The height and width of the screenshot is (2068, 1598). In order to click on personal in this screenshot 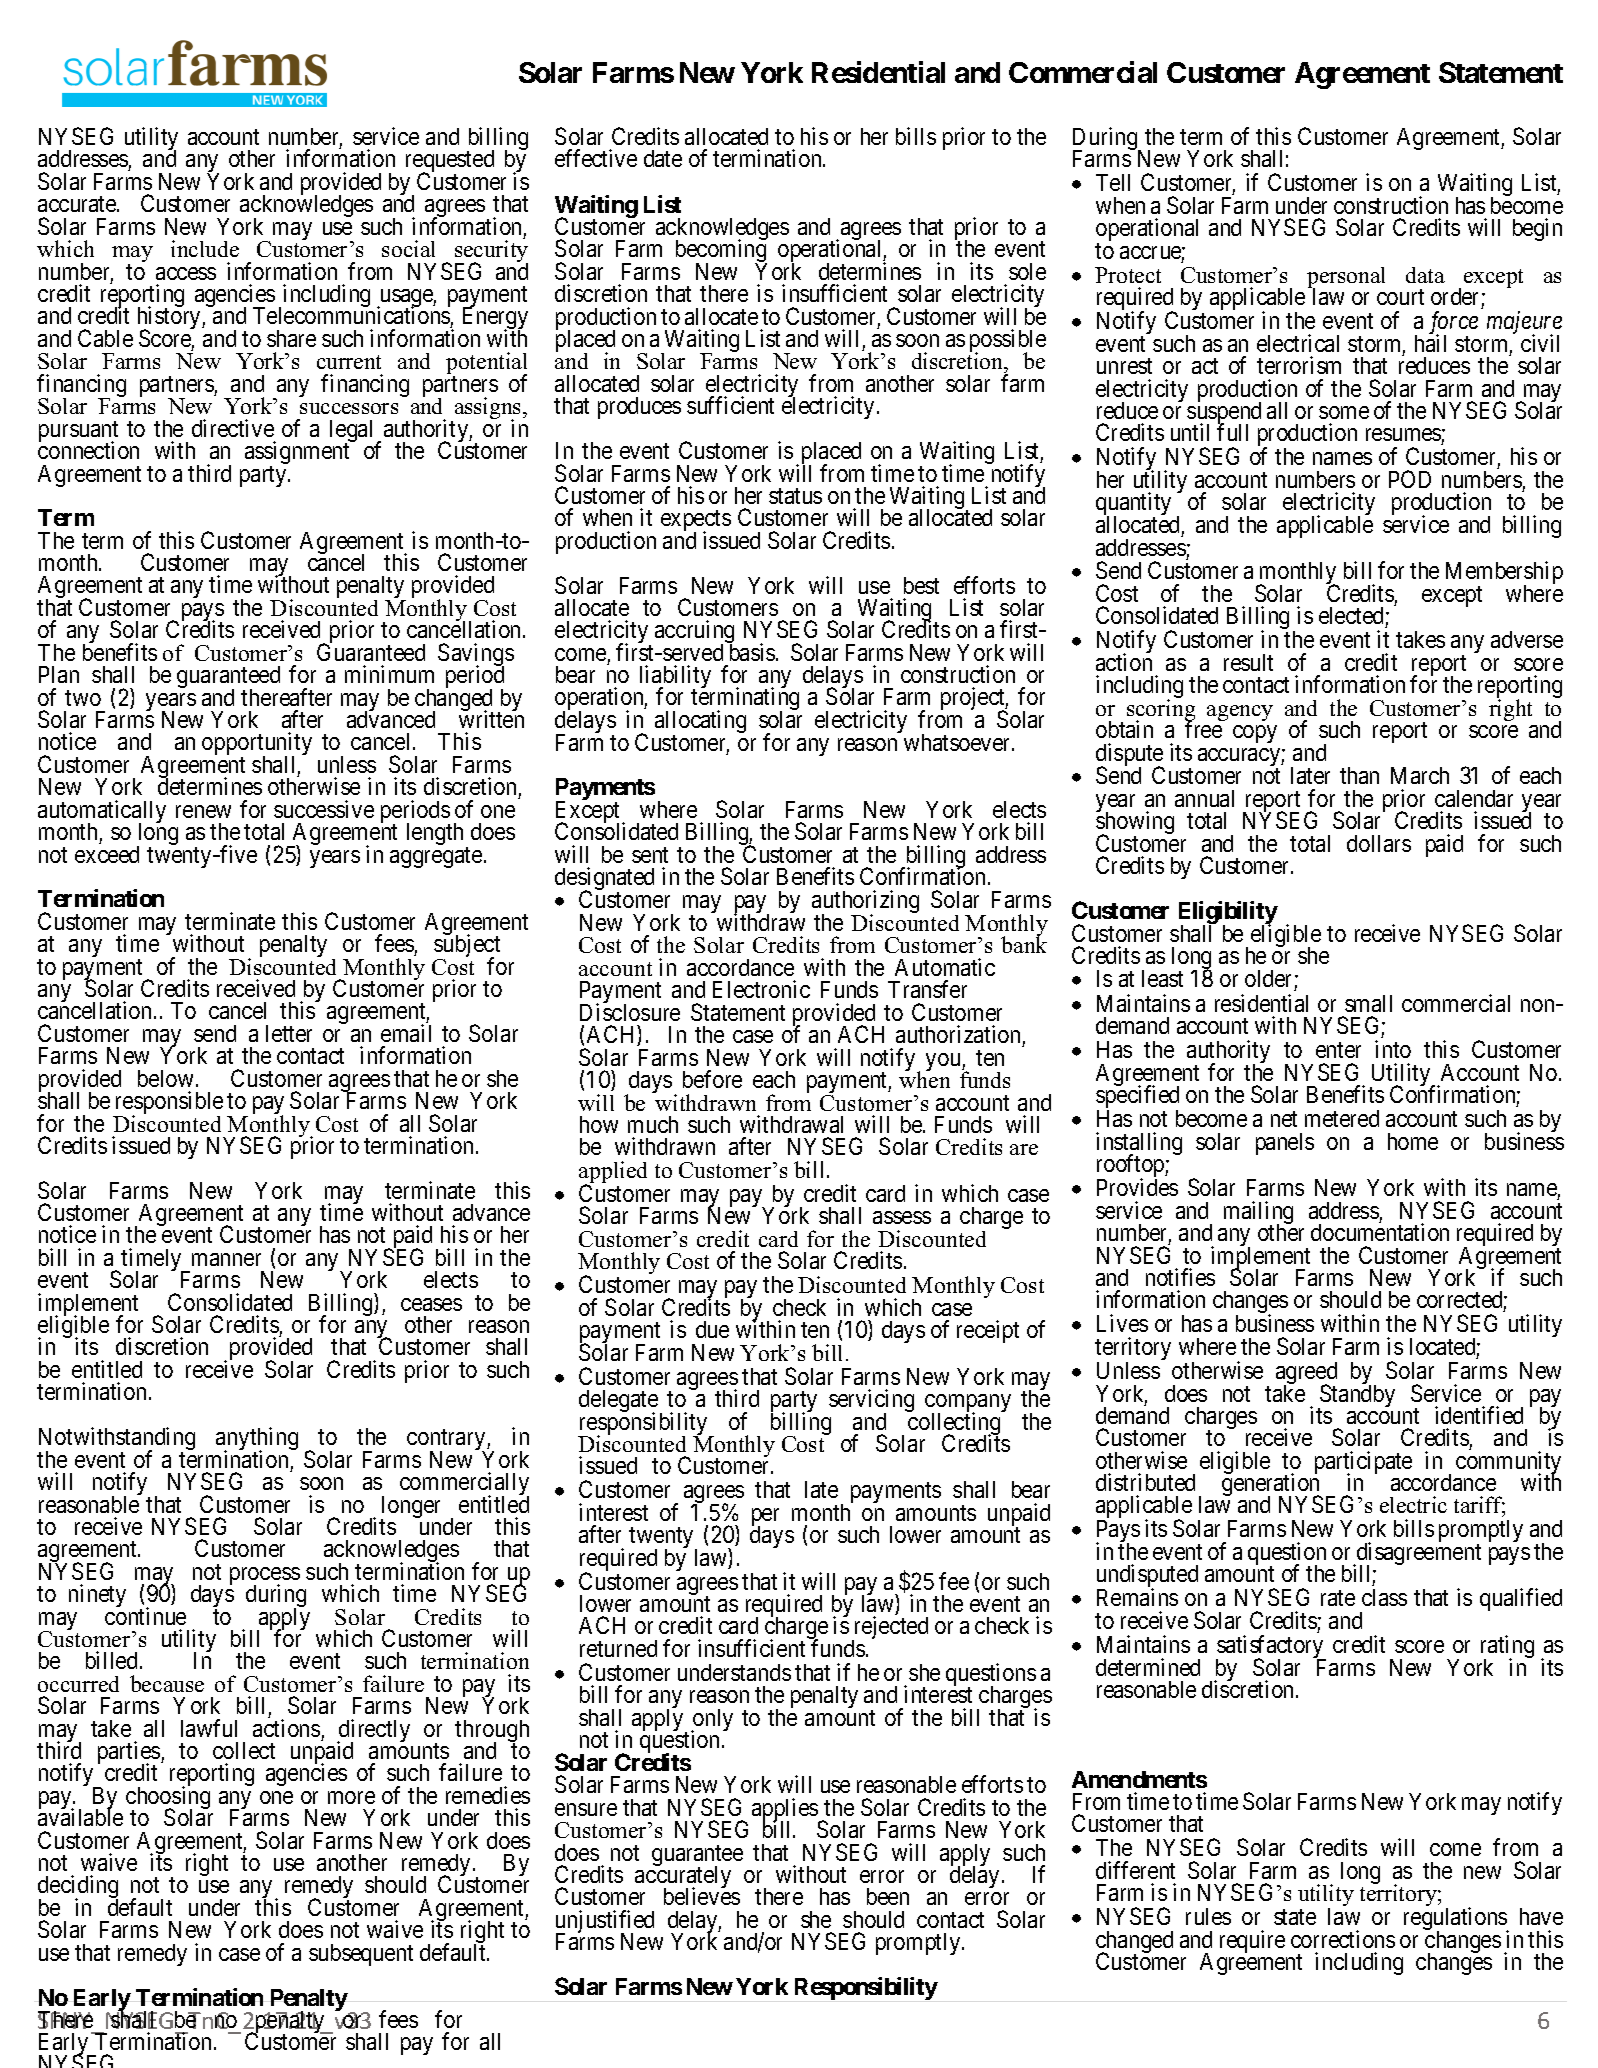, I will do `click(1346, 279)`.
